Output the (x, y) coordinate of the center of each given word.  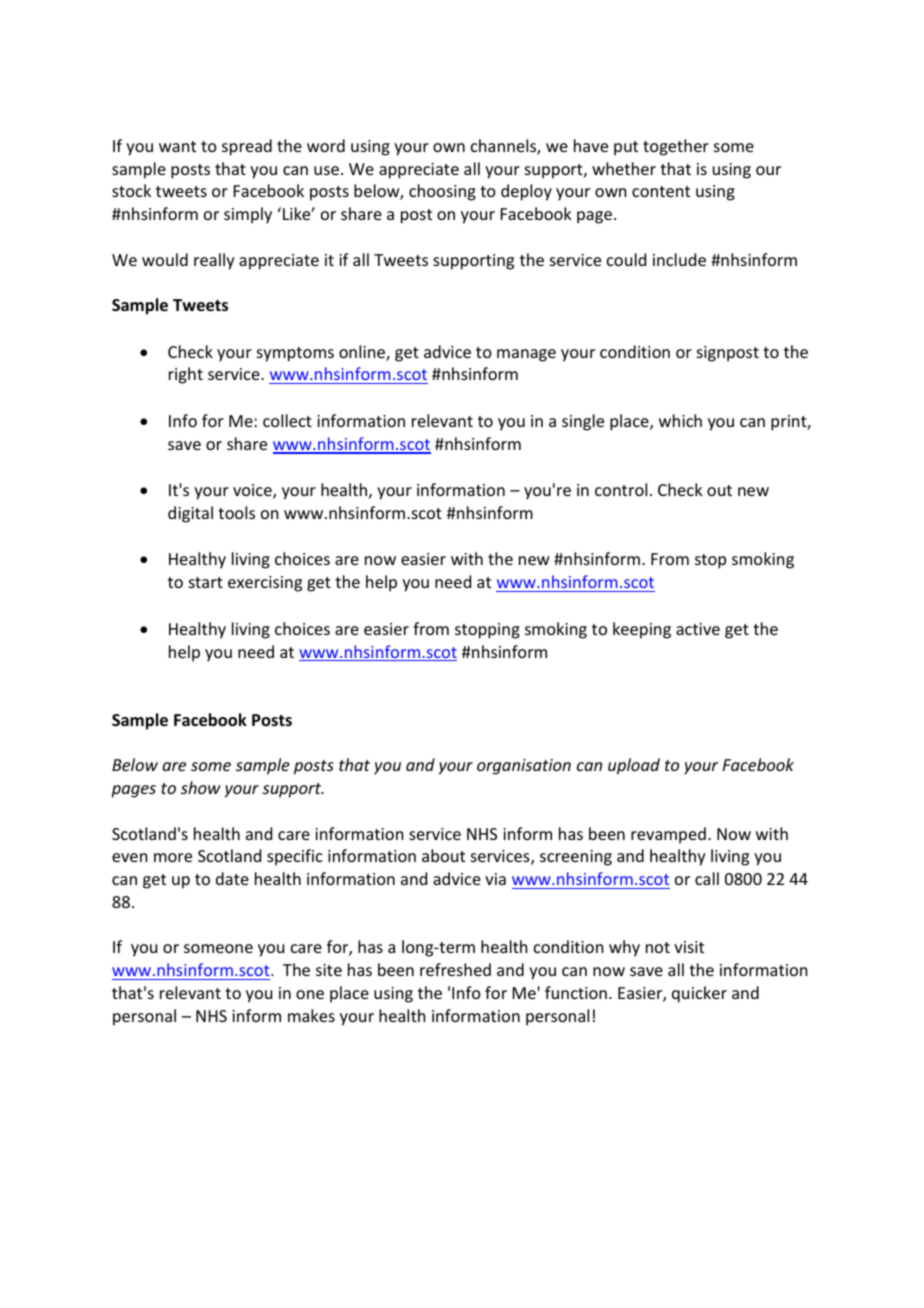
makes (311, 1015)
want (177, 146)
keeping (642, 630)
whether (624, 168)
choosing (442, 192)
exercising (265, 584)
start (206, 582)
